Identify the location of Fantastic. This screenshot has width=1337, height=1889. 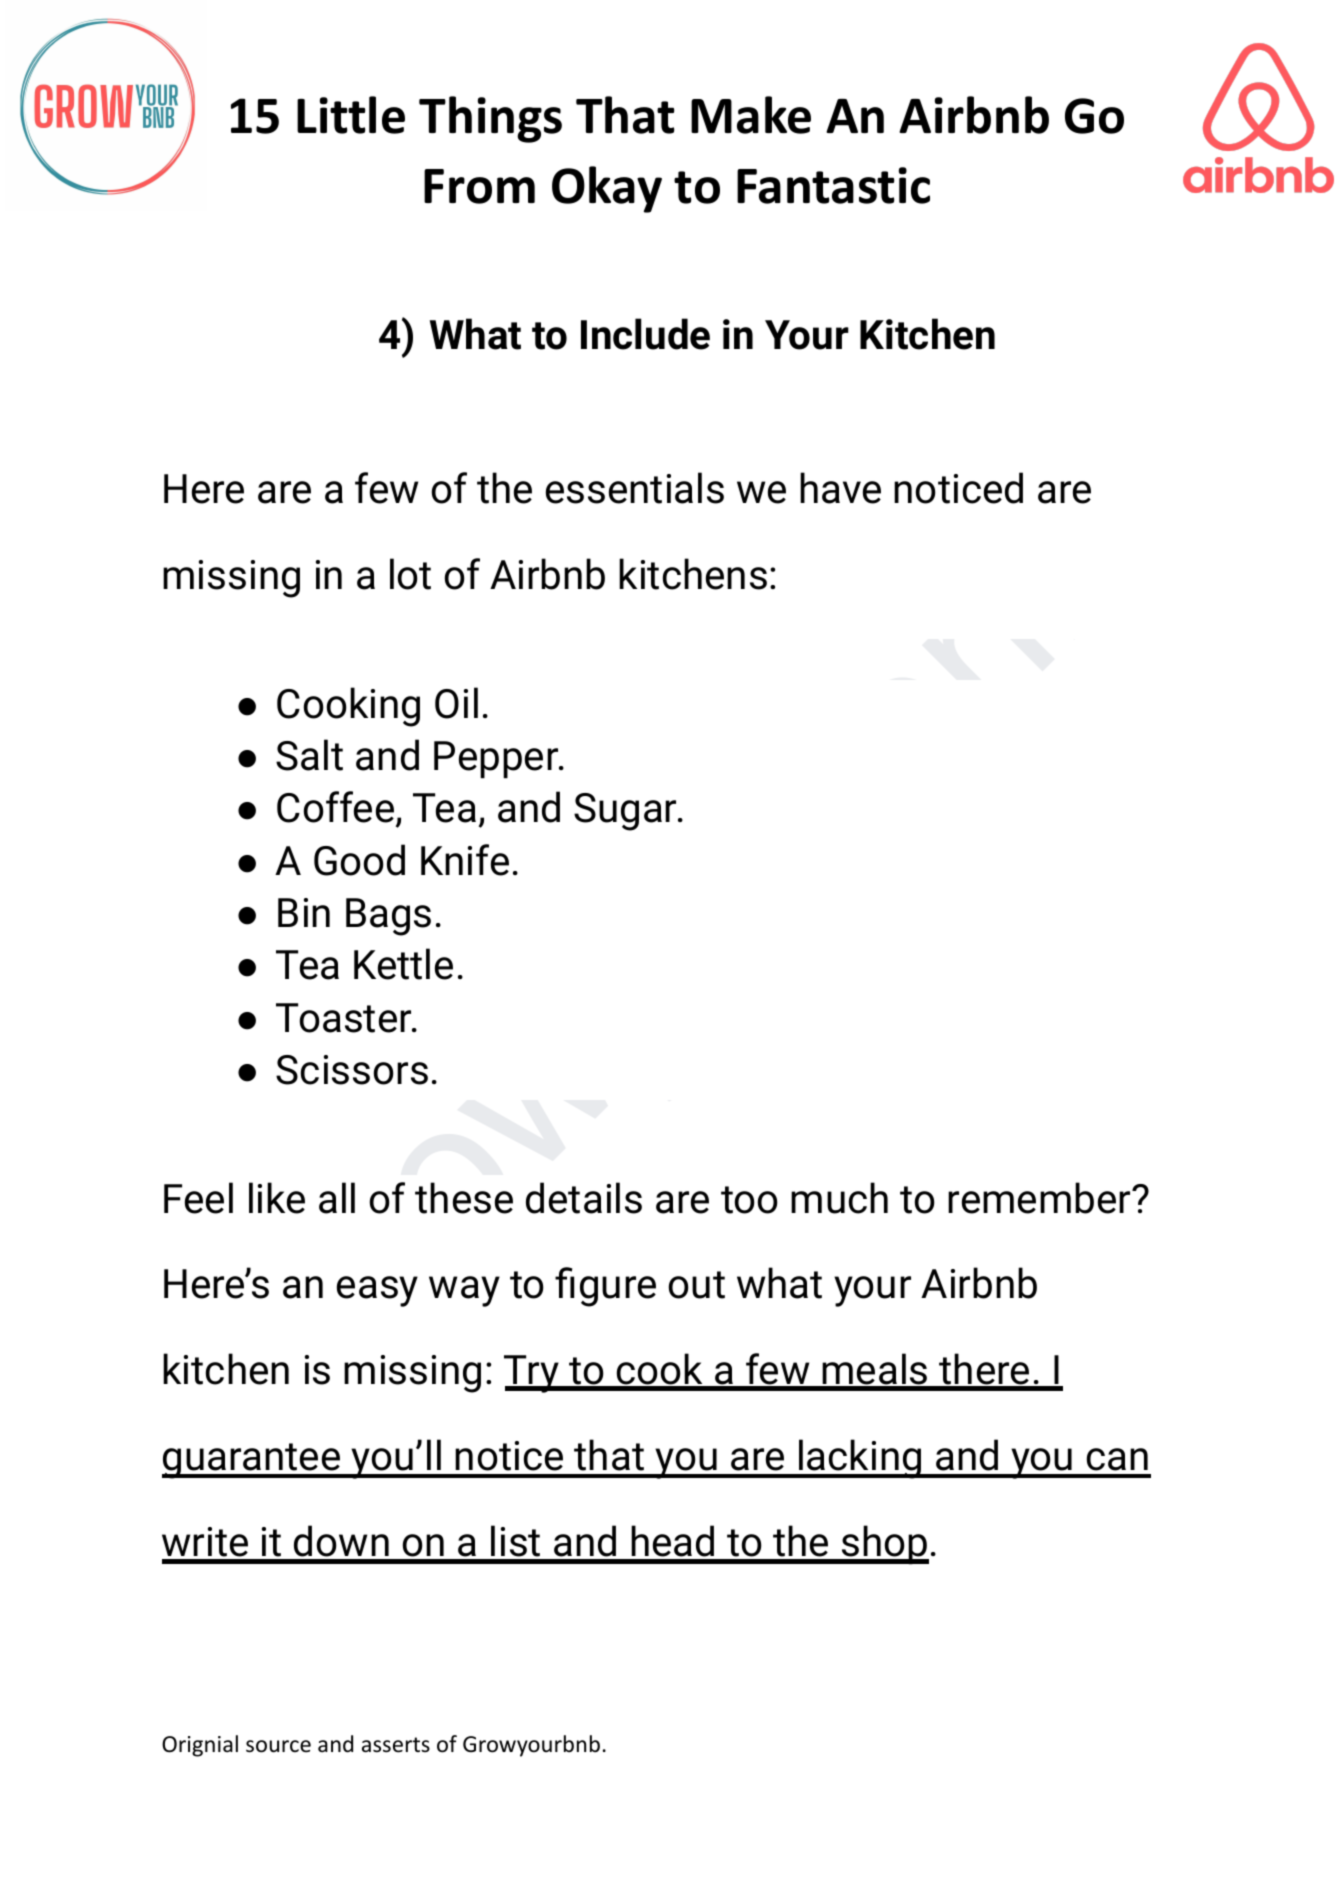
(833, 185).
